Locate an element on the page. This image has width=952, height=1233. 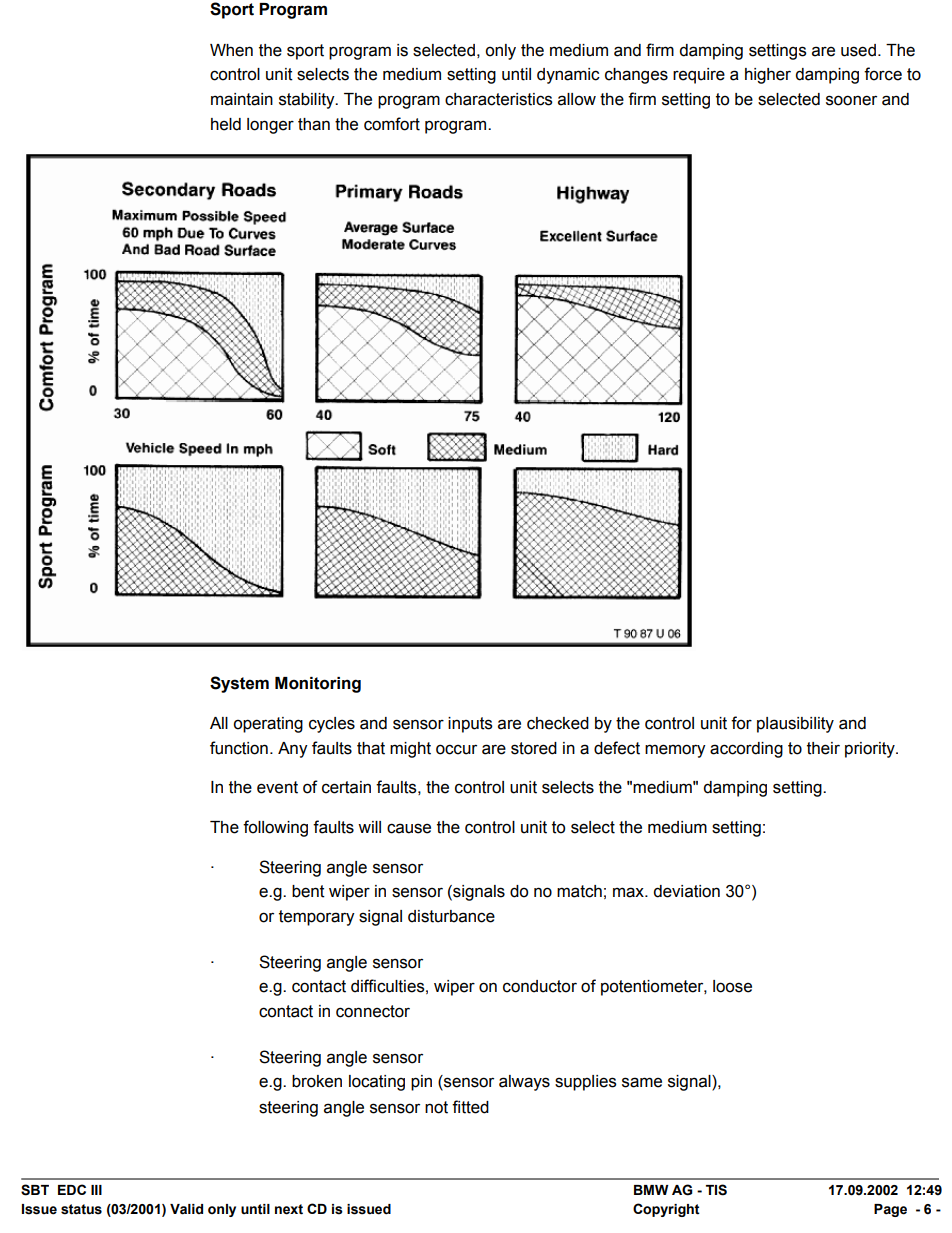
fitted is located at coordinates (470, 1107).
